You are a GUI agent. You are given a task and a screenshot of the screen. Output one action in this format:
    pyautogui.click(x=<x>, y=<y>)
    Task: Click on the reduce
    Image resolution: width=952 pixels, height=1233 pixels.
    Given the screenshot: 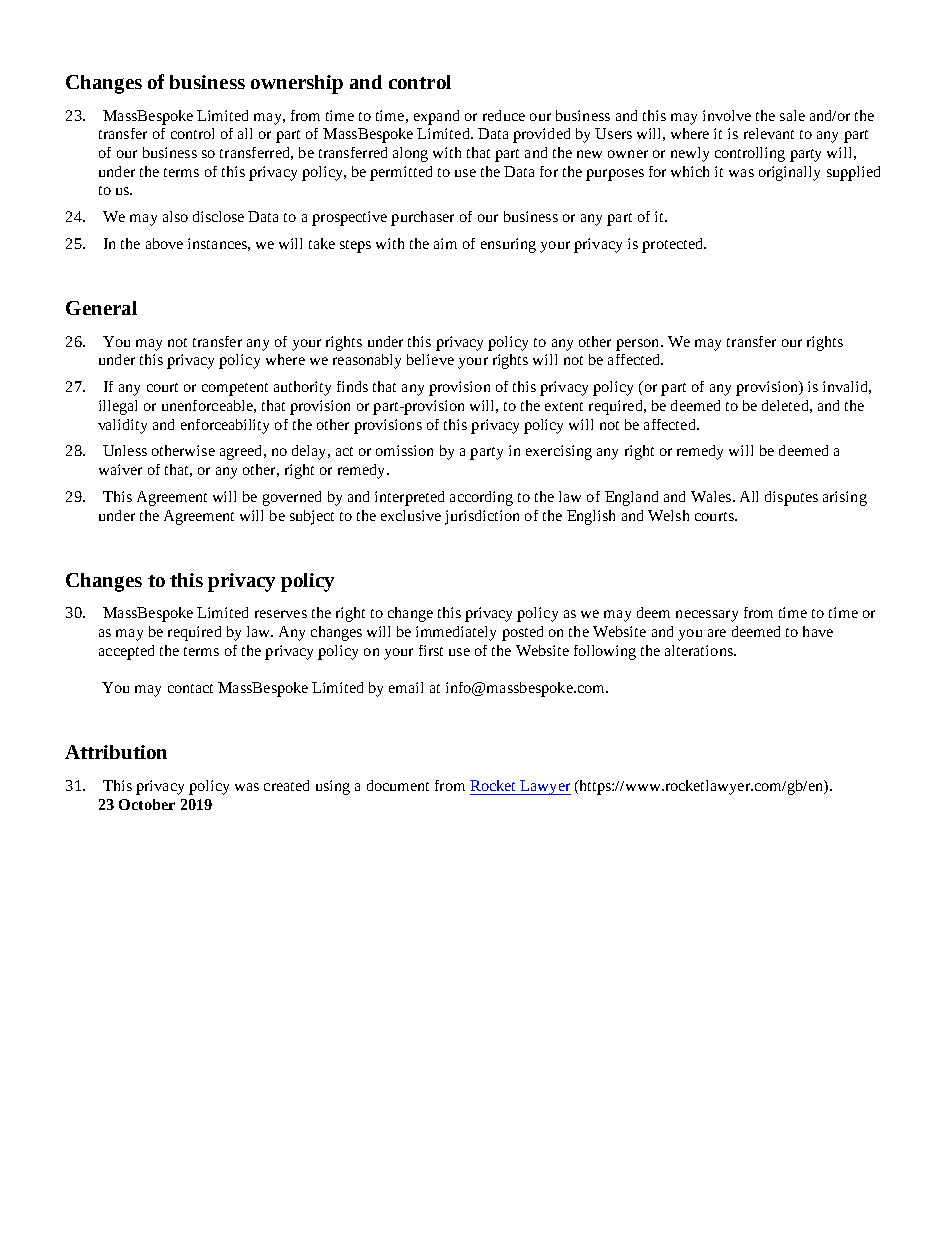 What is the action you would take?
    pyautogui.click(x=504, y=115)
